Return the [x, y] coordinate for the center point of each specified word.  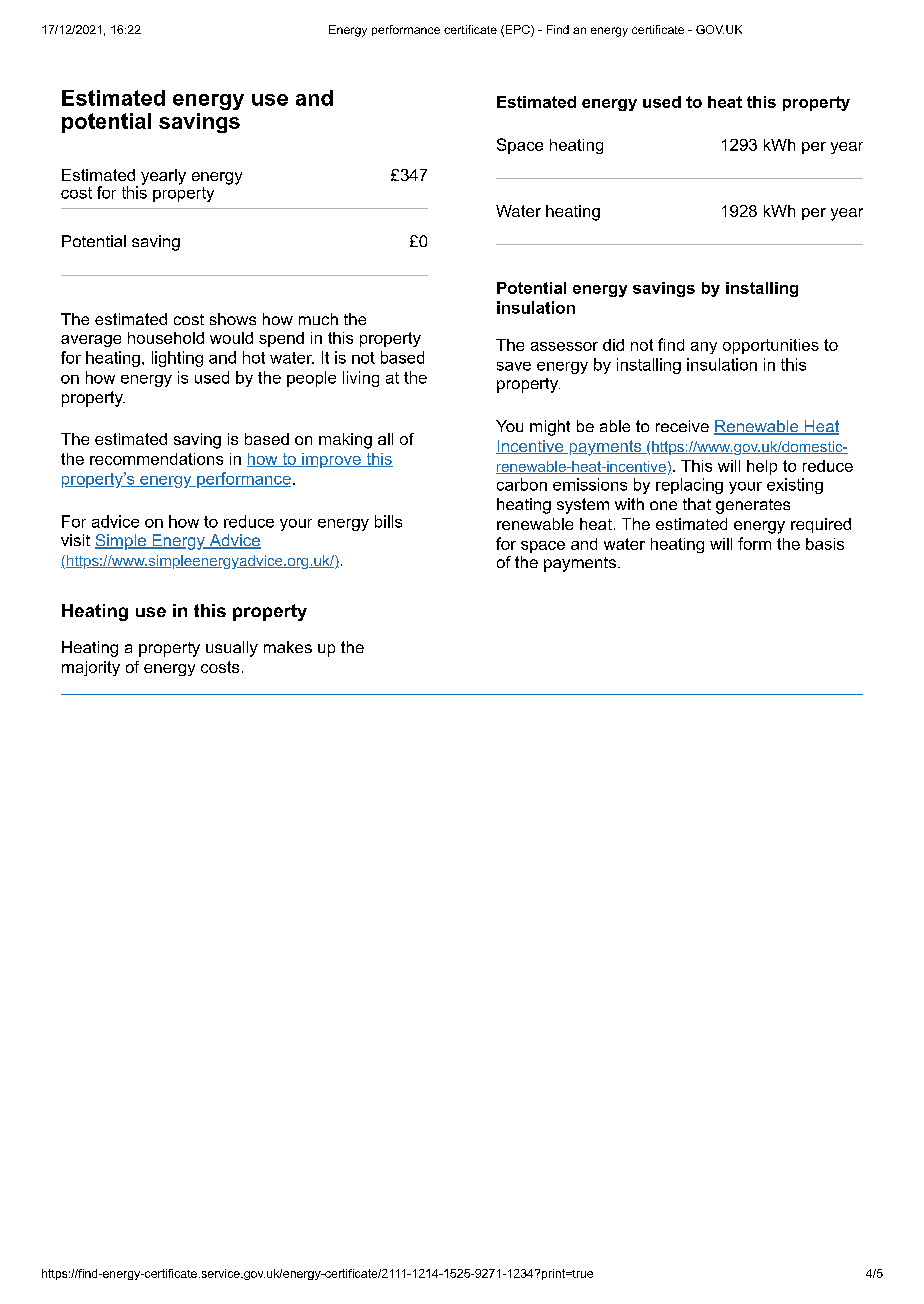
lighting [177, 359]
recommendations [156, 459]
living [361, 379]
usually [232, 649]
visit [75, 540]
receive [682, 426]
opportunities [771, 346]
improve [331, 460]
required [821, 525]
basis [825, 544]
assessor [564, 346]
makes [288, 647]
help [762, 467]
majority [91, 668]
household [166, 338]
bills [388, 521]
